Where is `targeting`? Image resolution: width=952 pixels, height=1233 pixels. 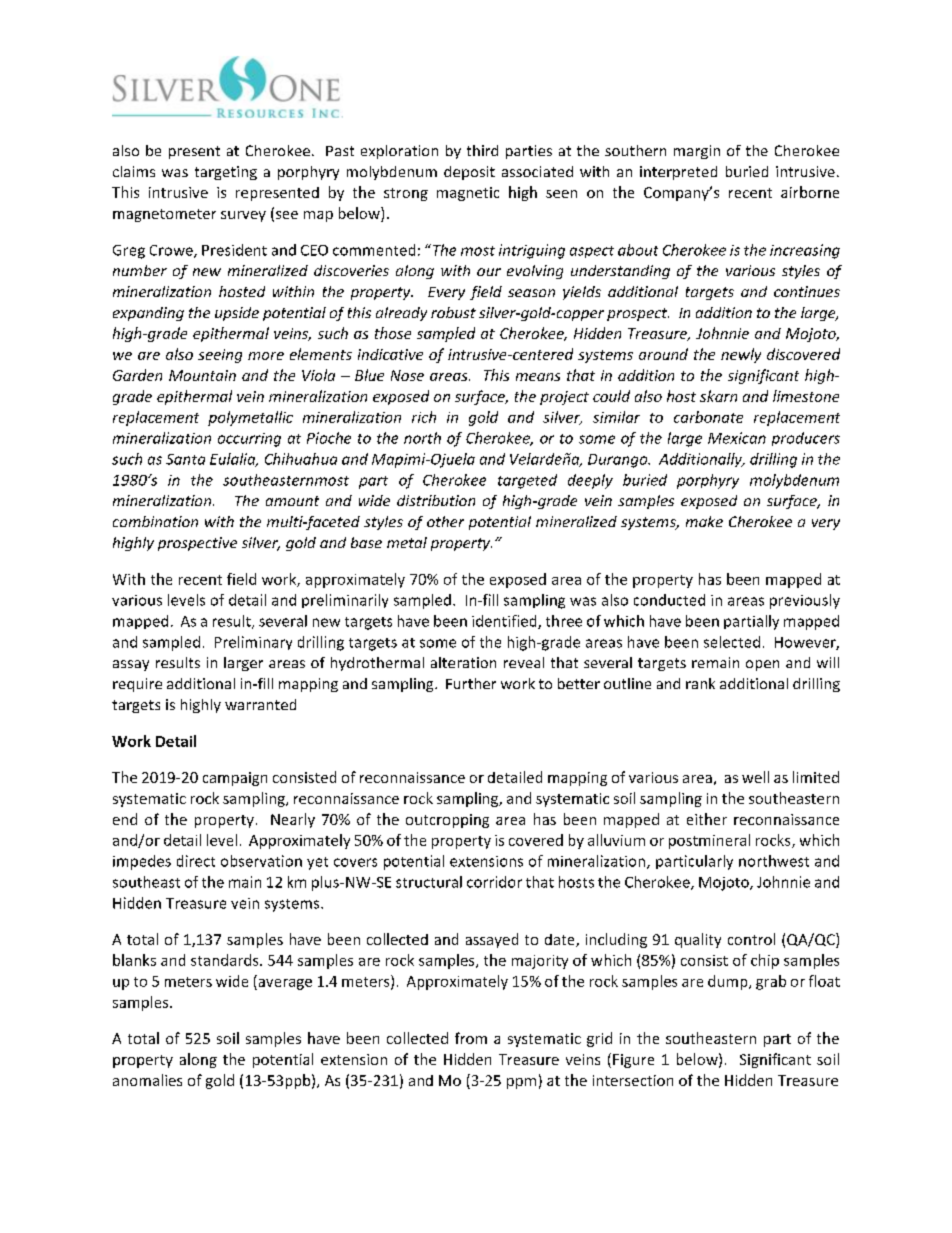
targeting is located at coordinates (226, 173).
